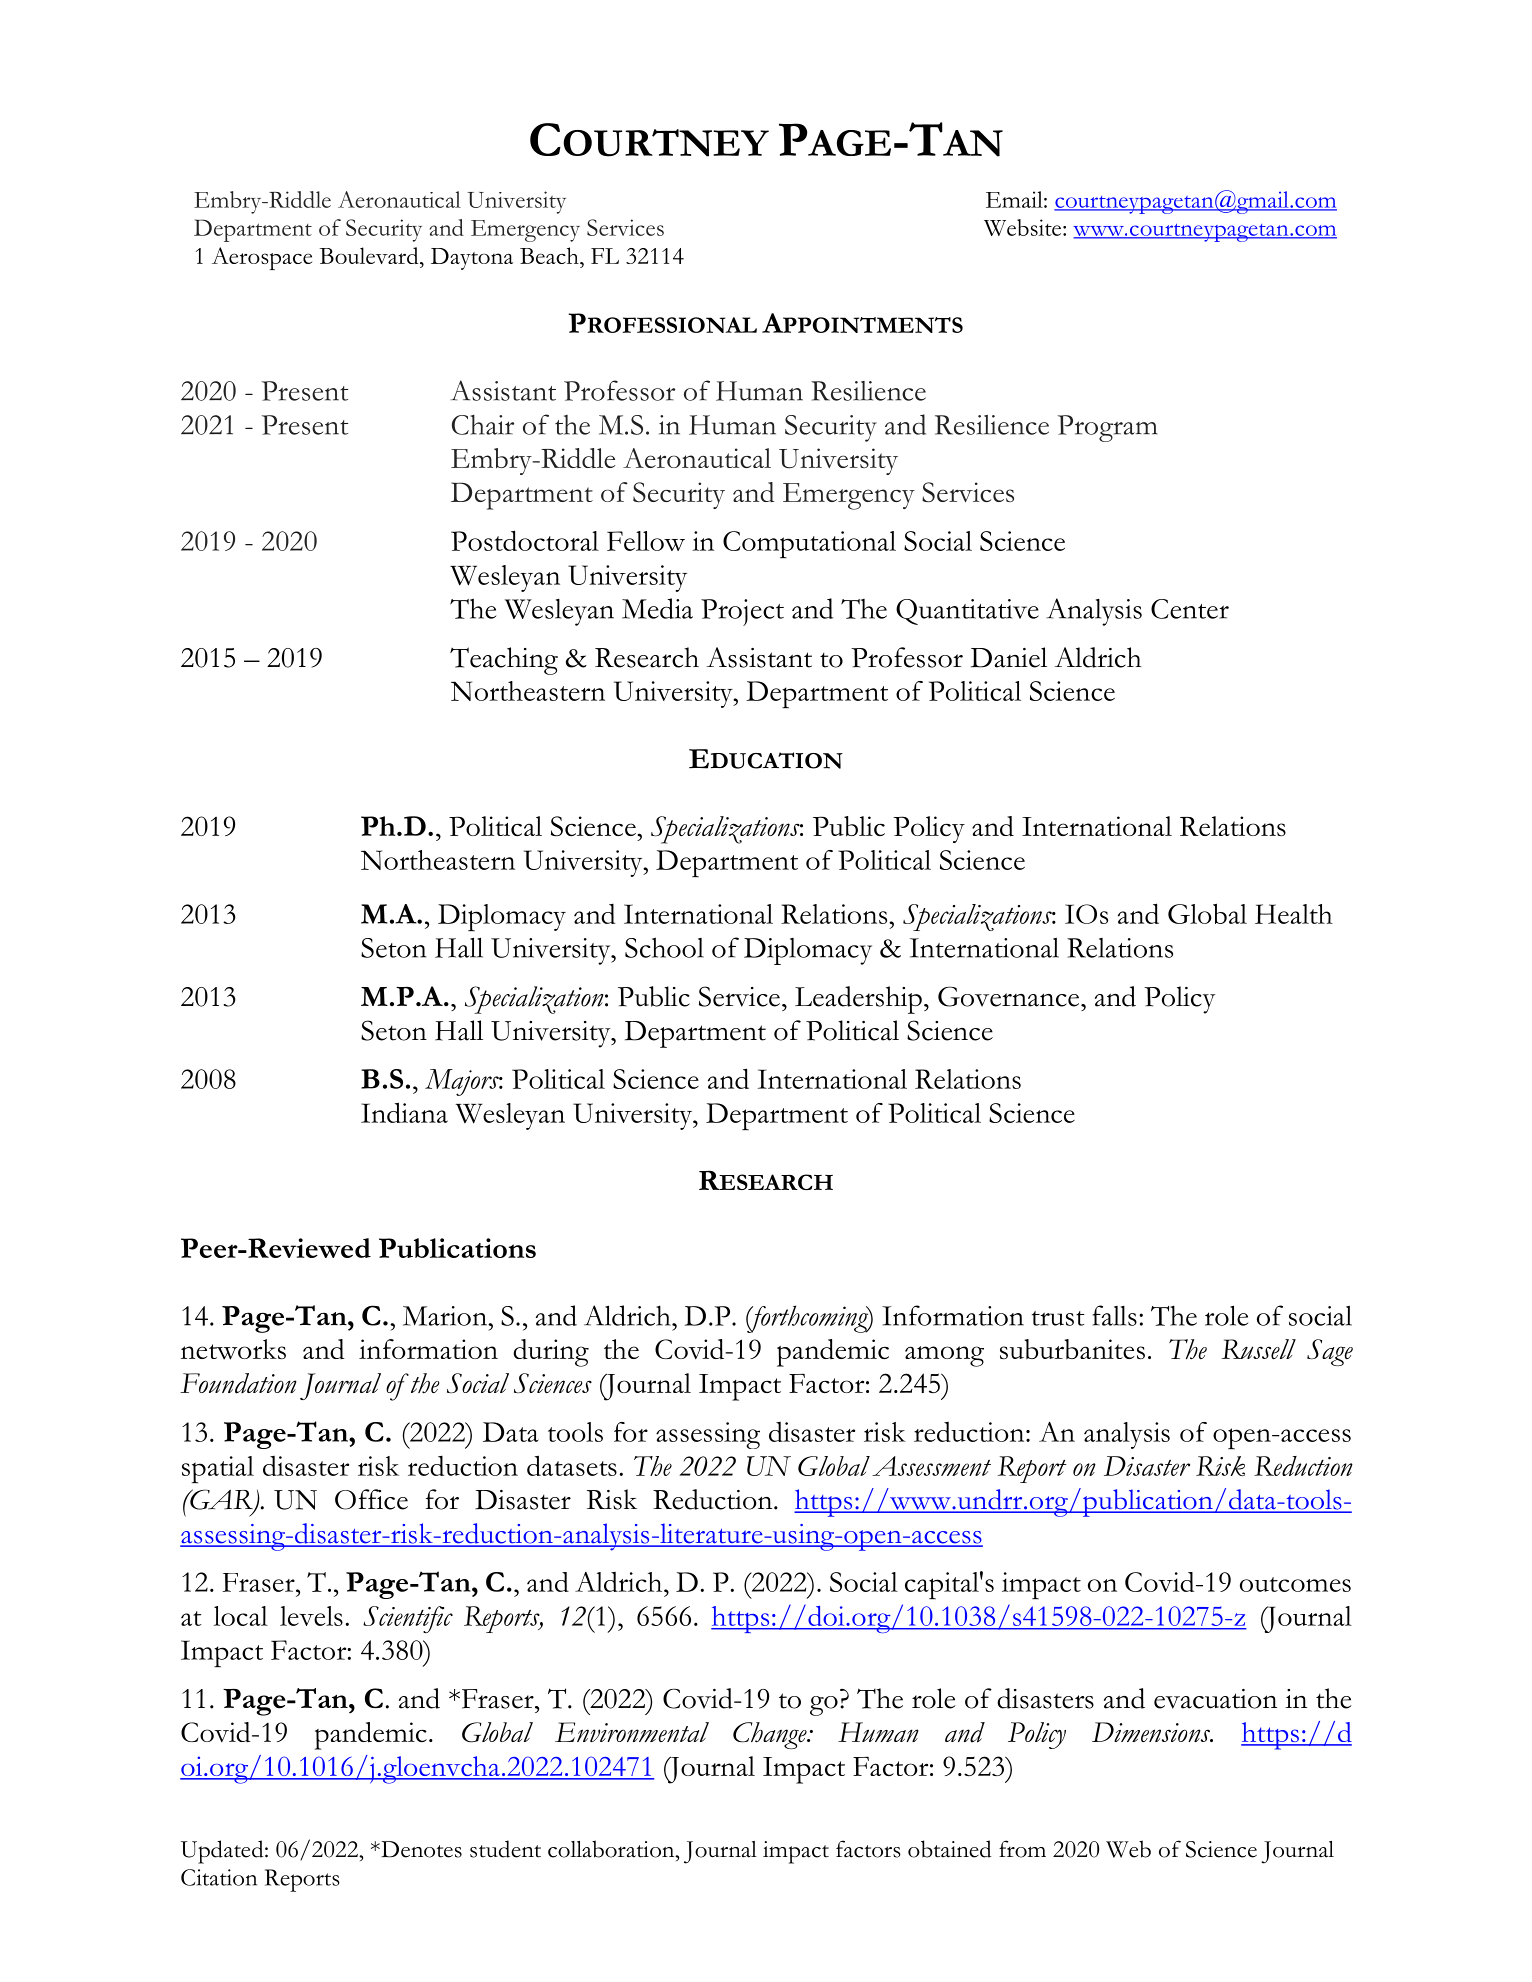  Describe the element at coordinates (504, 661) in the screenshot. I see `Teaching` at that location.
